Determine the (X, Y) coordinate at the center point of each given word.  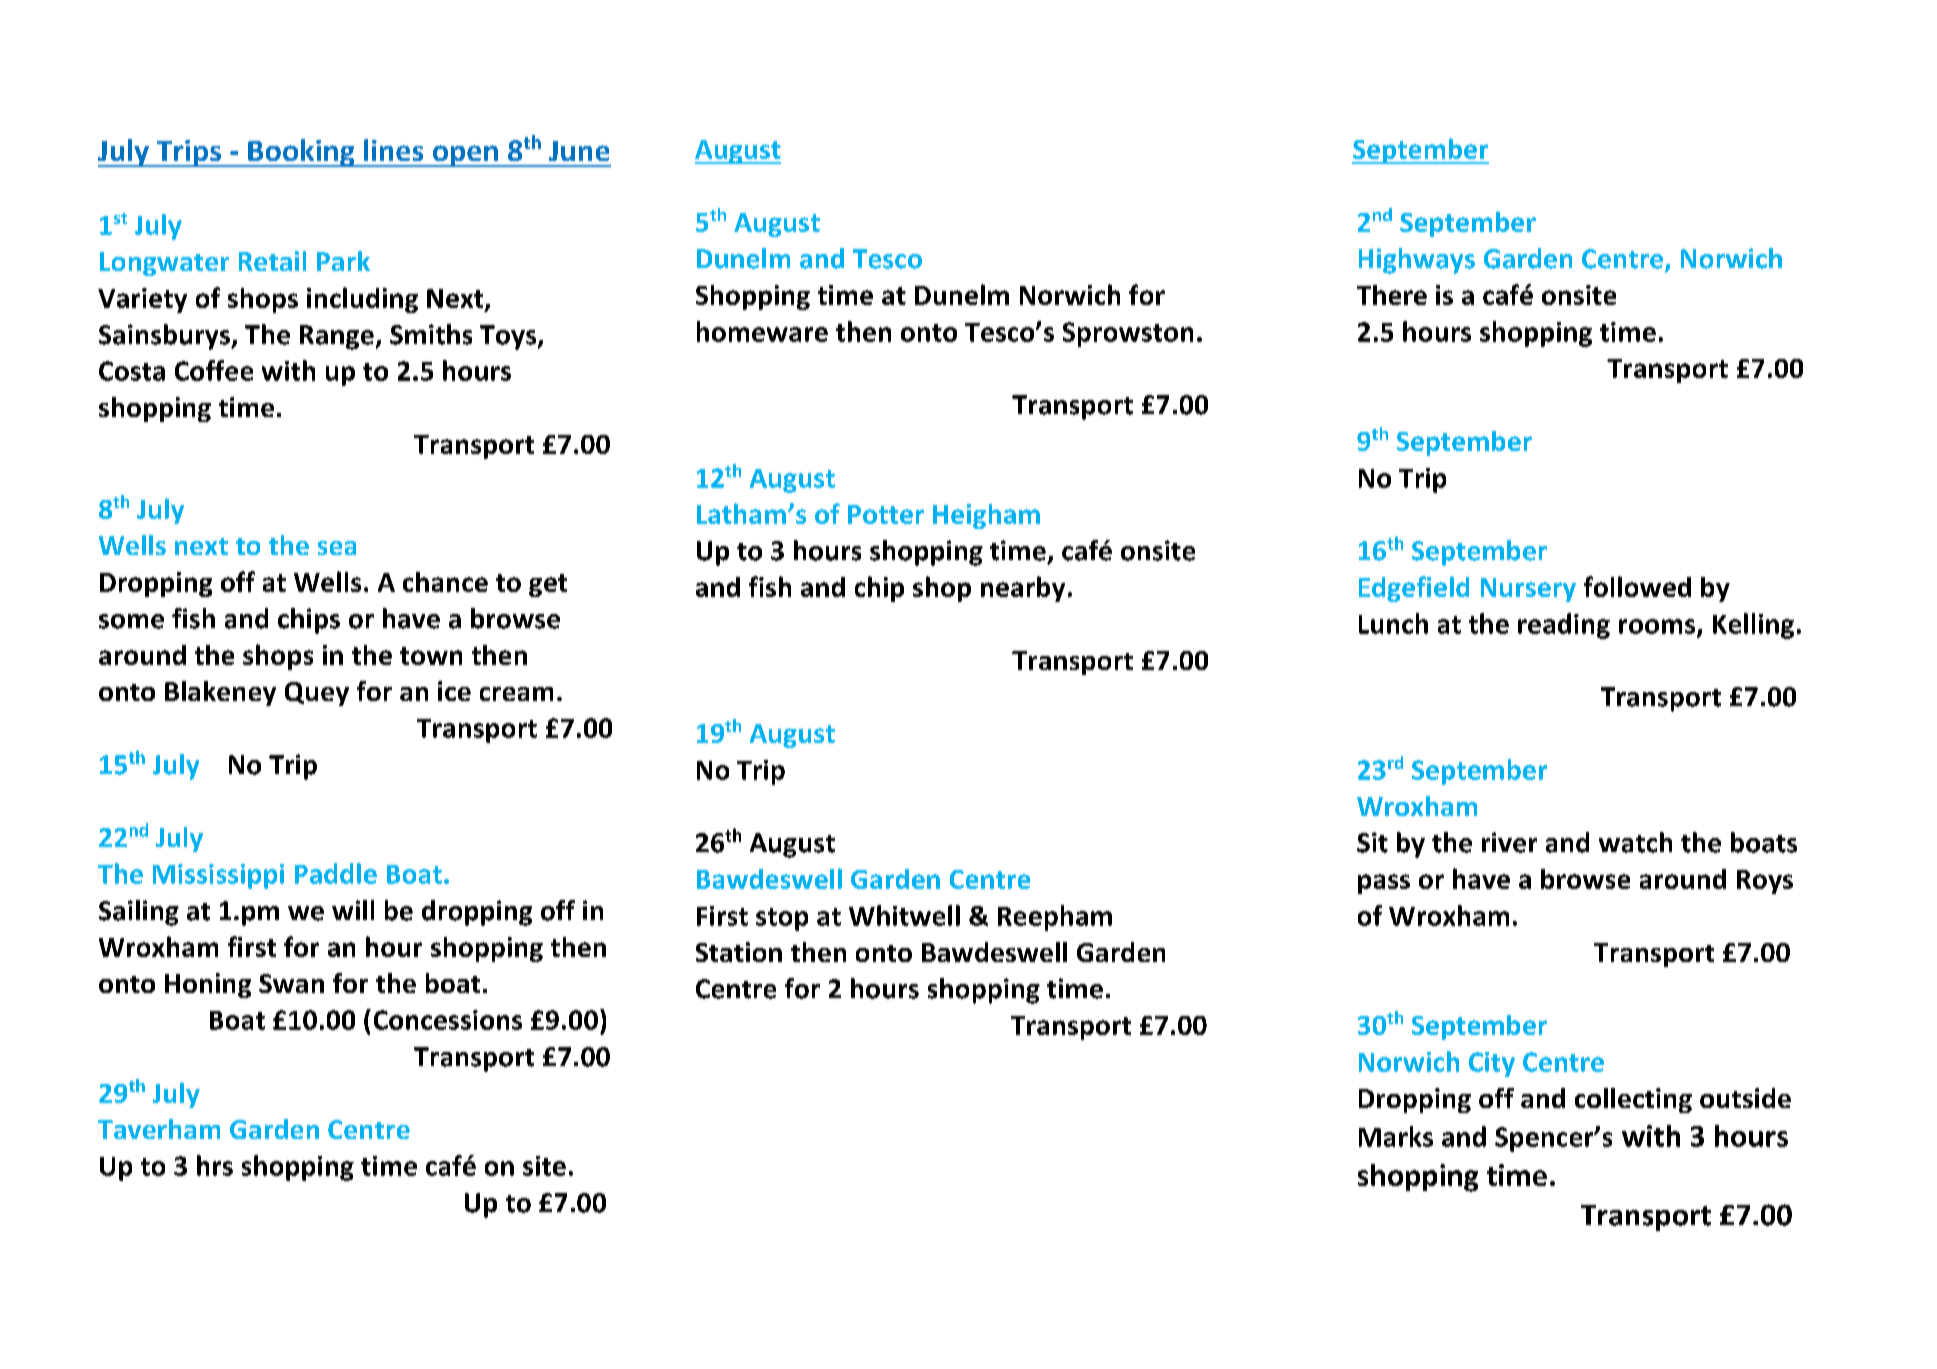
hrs (215, 1165)
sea (337, 548)
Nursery (1528, 590)
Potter (886, 514)
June (579, 151)
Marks (1396, 1136)
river (1509, 842)
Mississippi (218, 876)
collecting (1633, 1100)
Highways (1417, 261)
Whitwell (904, 915)
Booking (301, 153)
